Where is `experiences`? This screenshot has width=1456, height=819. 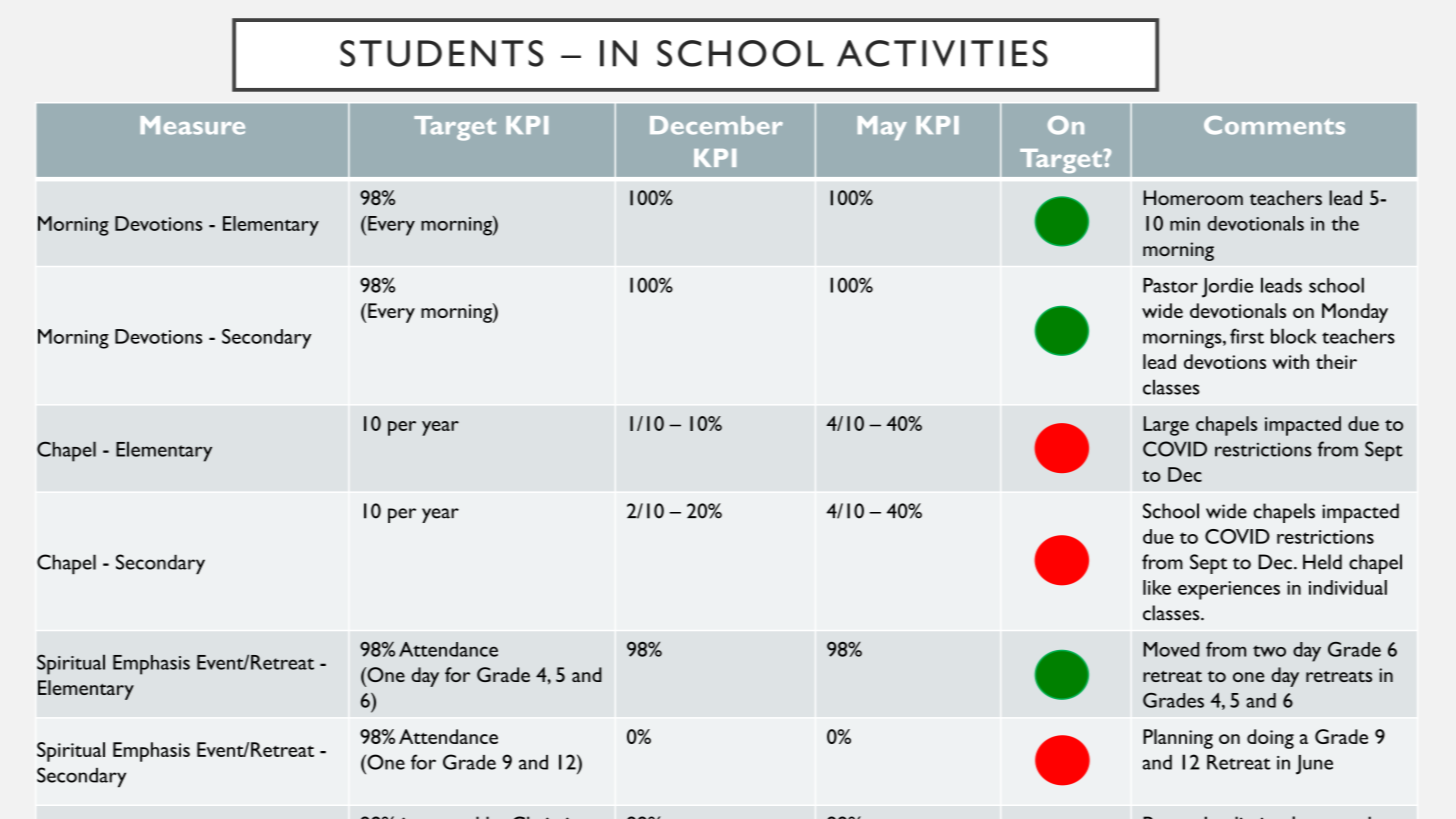
experiences is located at coordinates (1229, 590).
